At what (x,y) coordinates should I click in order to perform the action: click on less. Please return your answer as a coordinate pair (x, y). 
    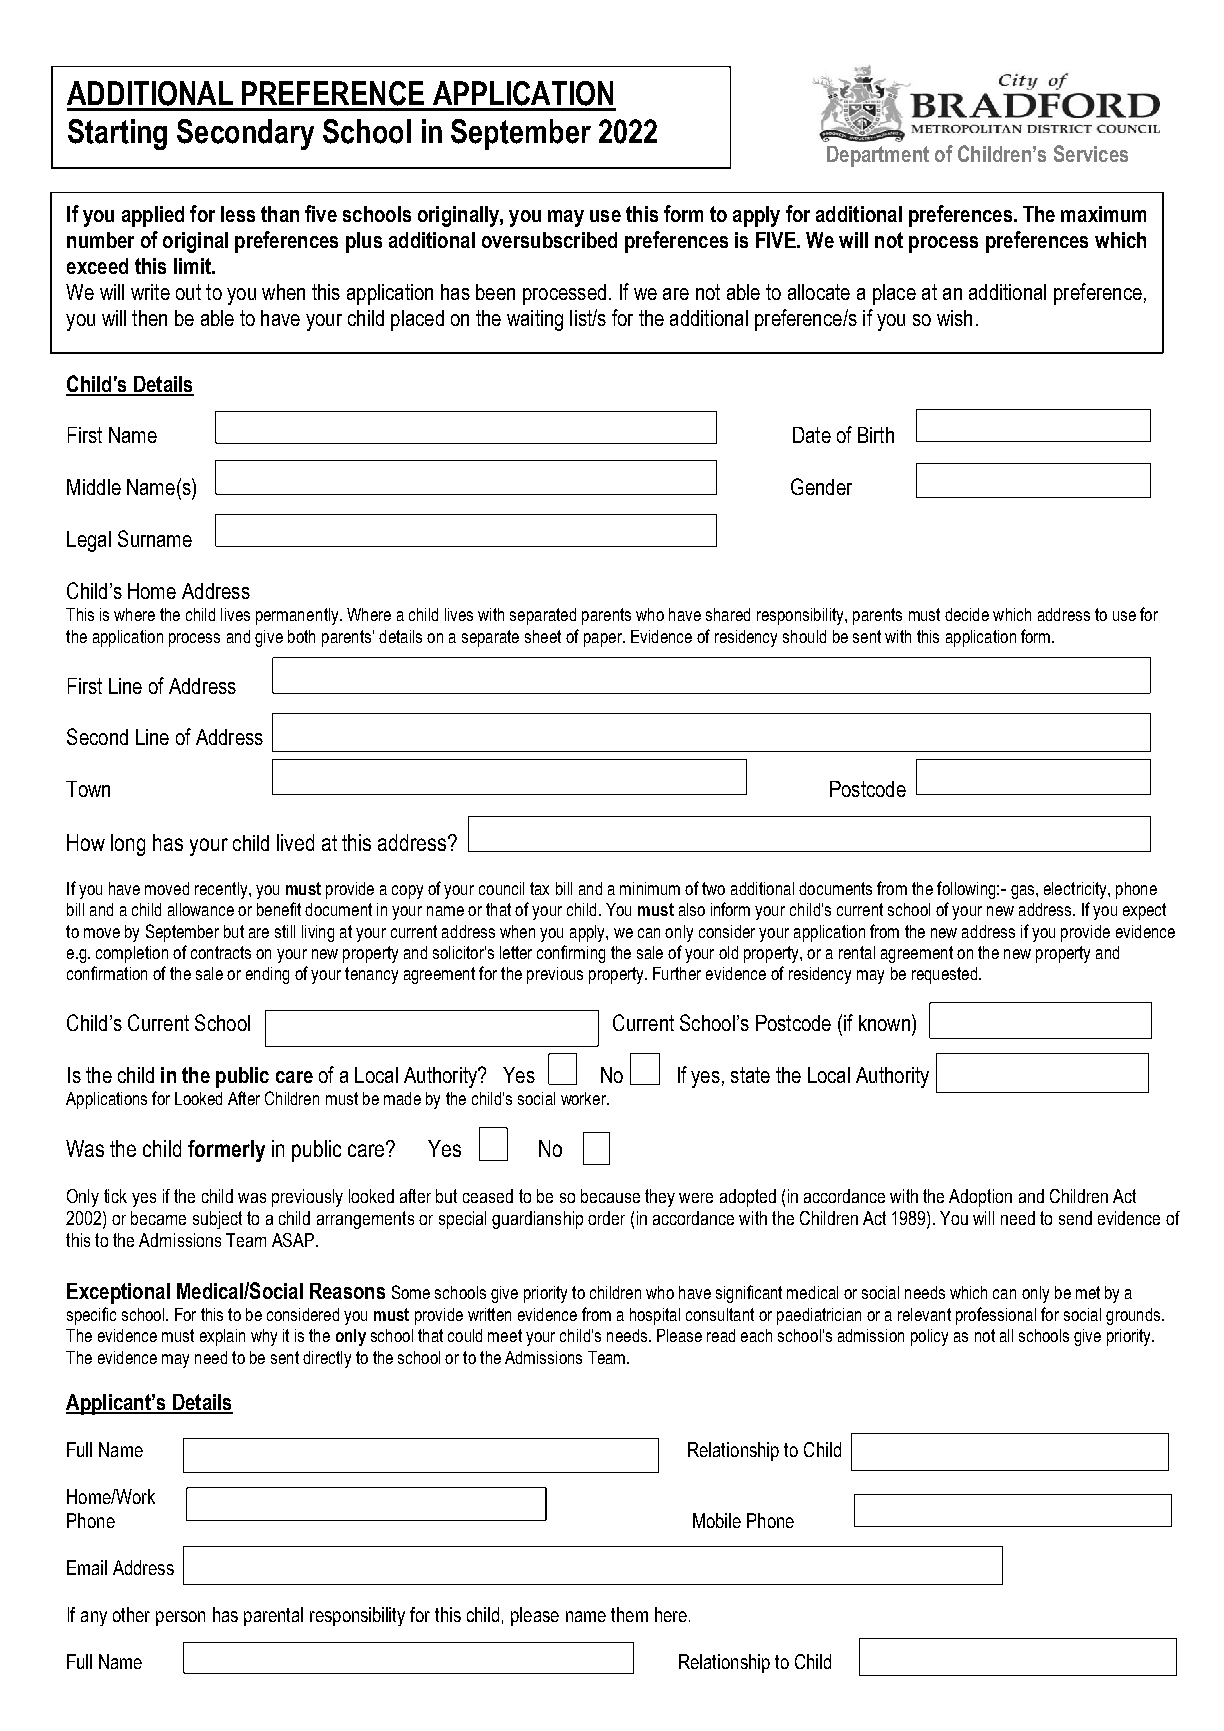
    Looking at the image, I should click on (238, 214).
